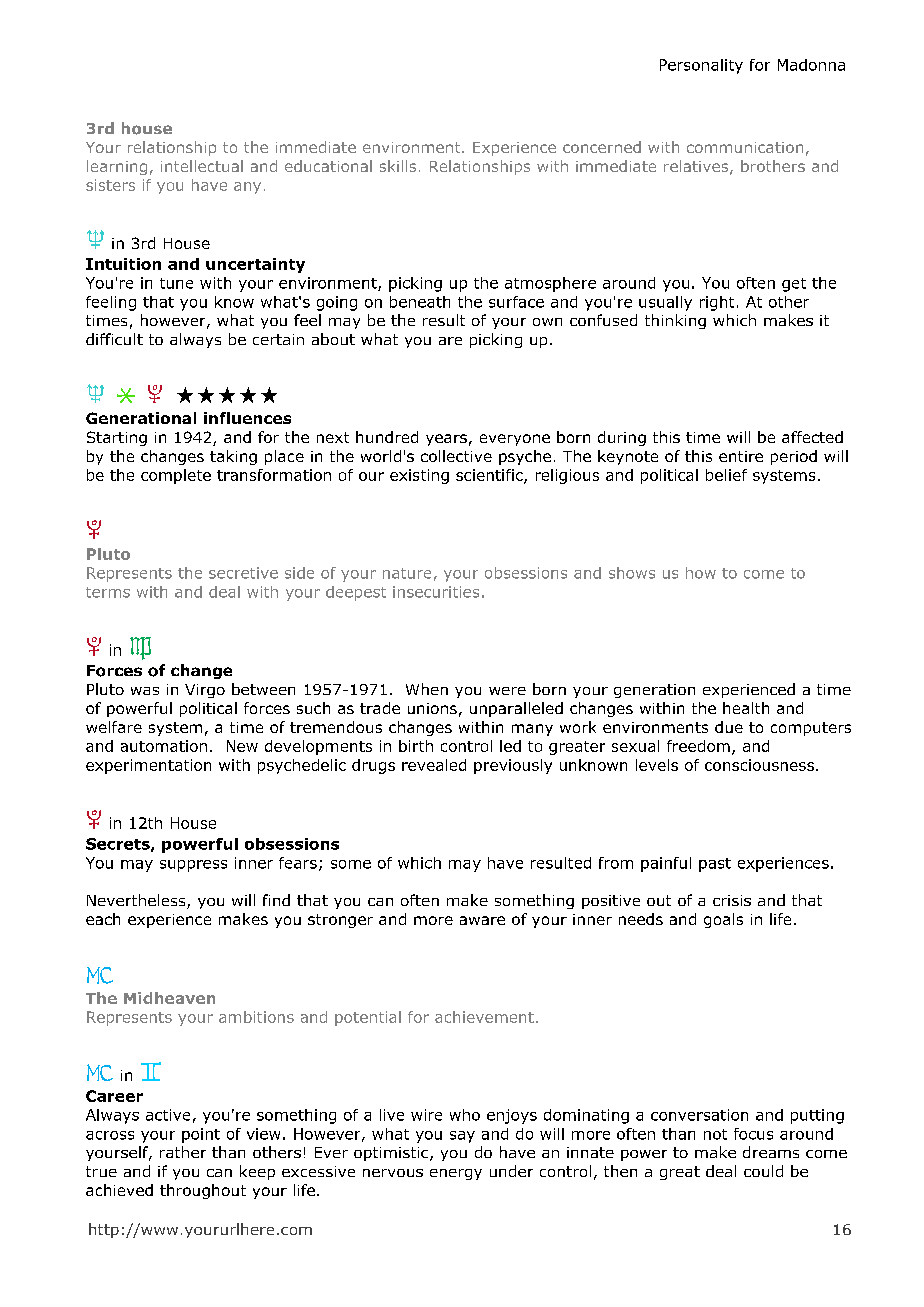 The width and height of the screenshot is (924, 1307). What do you see at coordinates (432, 708) in the screenshot?
I see `unions` at bounding box center [432, 708].
